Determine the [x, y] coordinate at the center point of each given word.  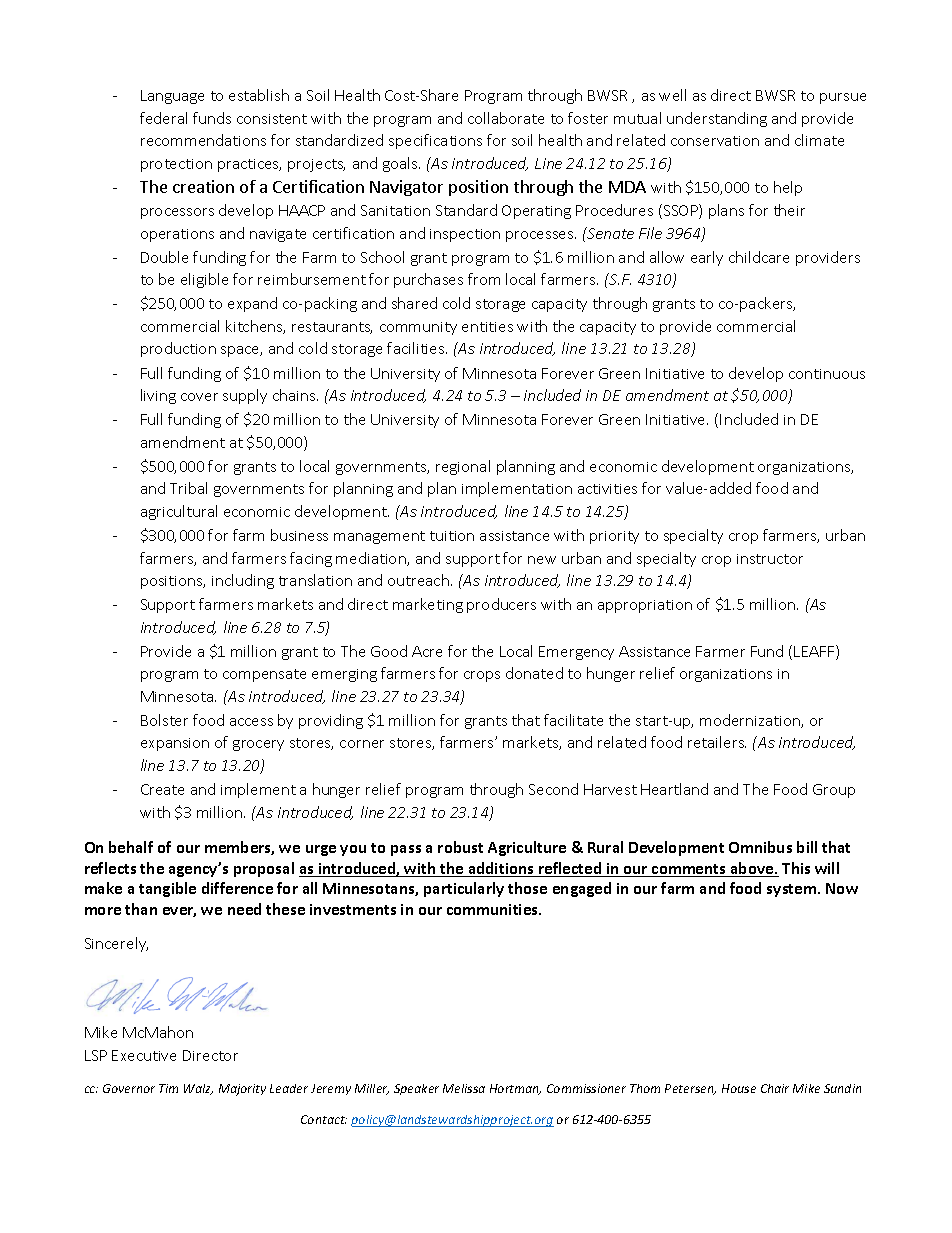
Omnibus [760, 847]
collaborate [506, 118]
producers [501, 605]
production [178, 349]
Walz [198, 1089]
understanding [717, 119]
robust [460, 847]
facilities [417, 348]
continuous [827, 374]
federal [163, 118]
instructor [770, 559]
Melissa [464, 1088]
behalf [131, 847]
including [243, 581]
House [739, 1088]
